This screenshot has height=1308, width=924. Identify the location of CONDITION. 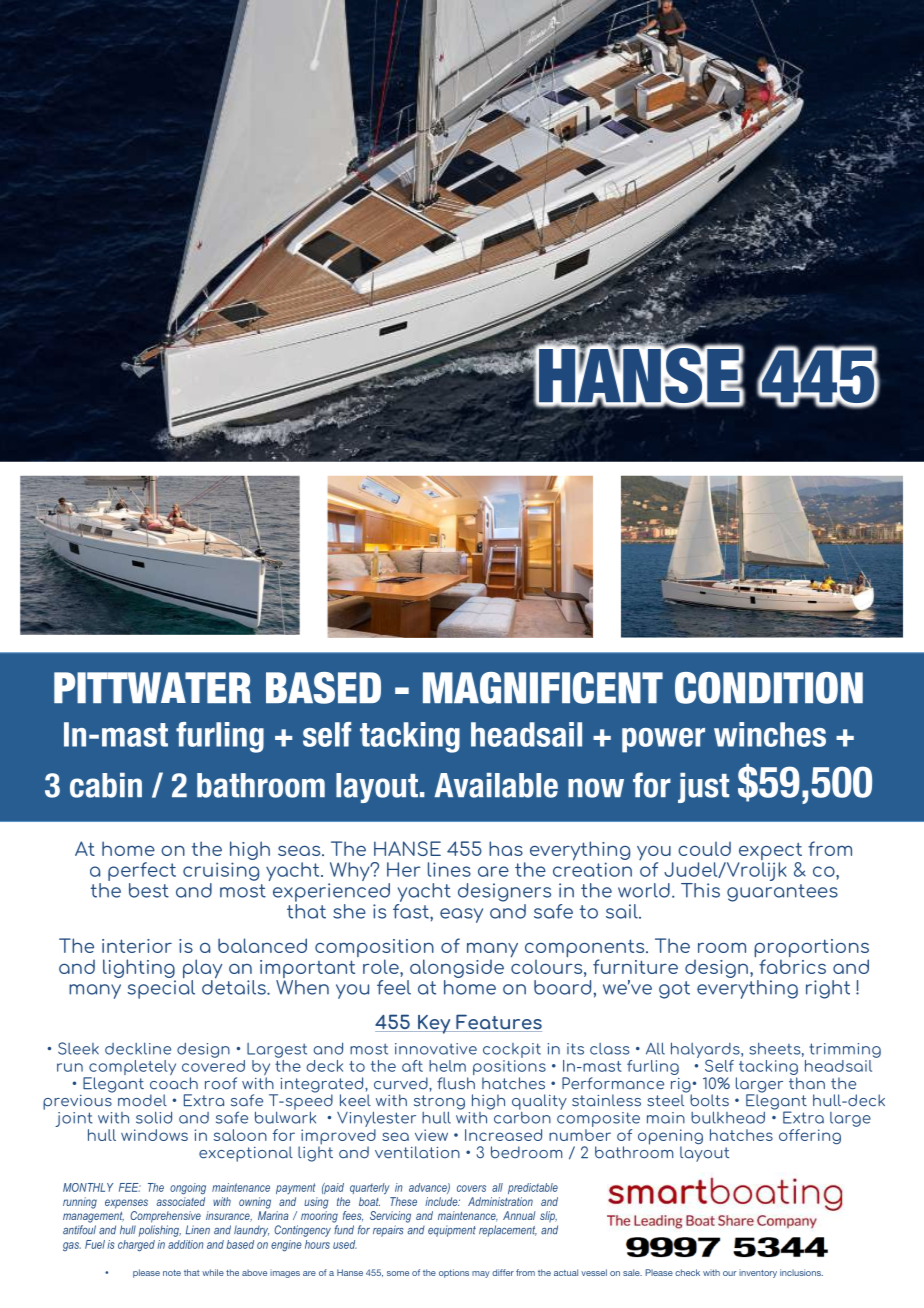
(769, 688).
